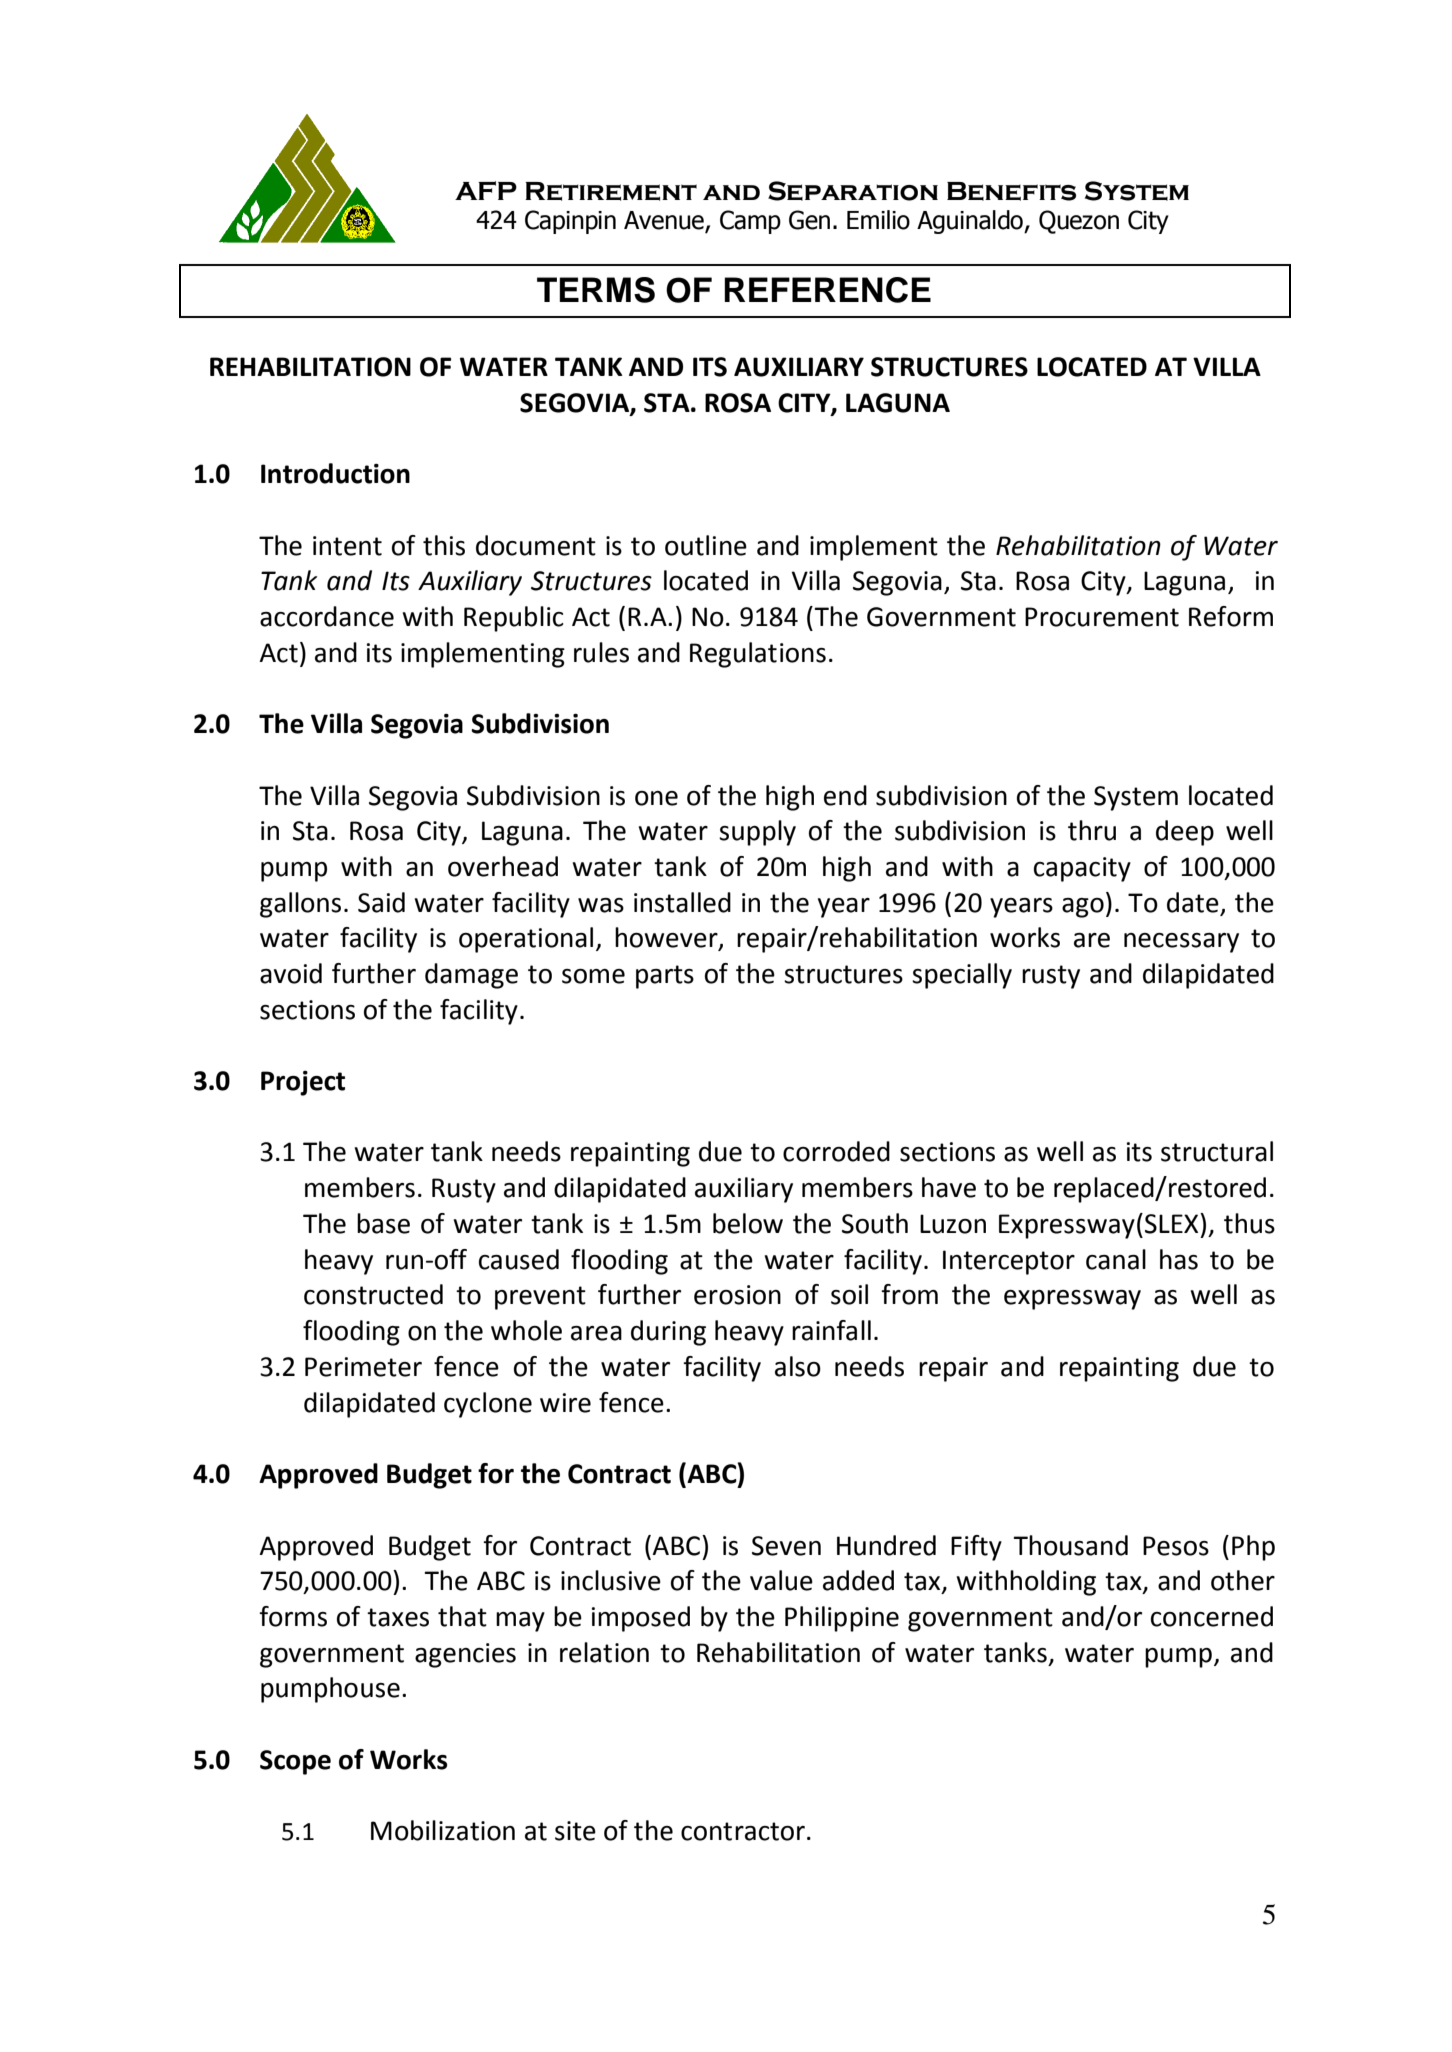 The height and width of the screenshot is (2052, 1452). Describe the element at coordinates (443, 1830) in the screenshot. I see `Mobilization` at that location.
